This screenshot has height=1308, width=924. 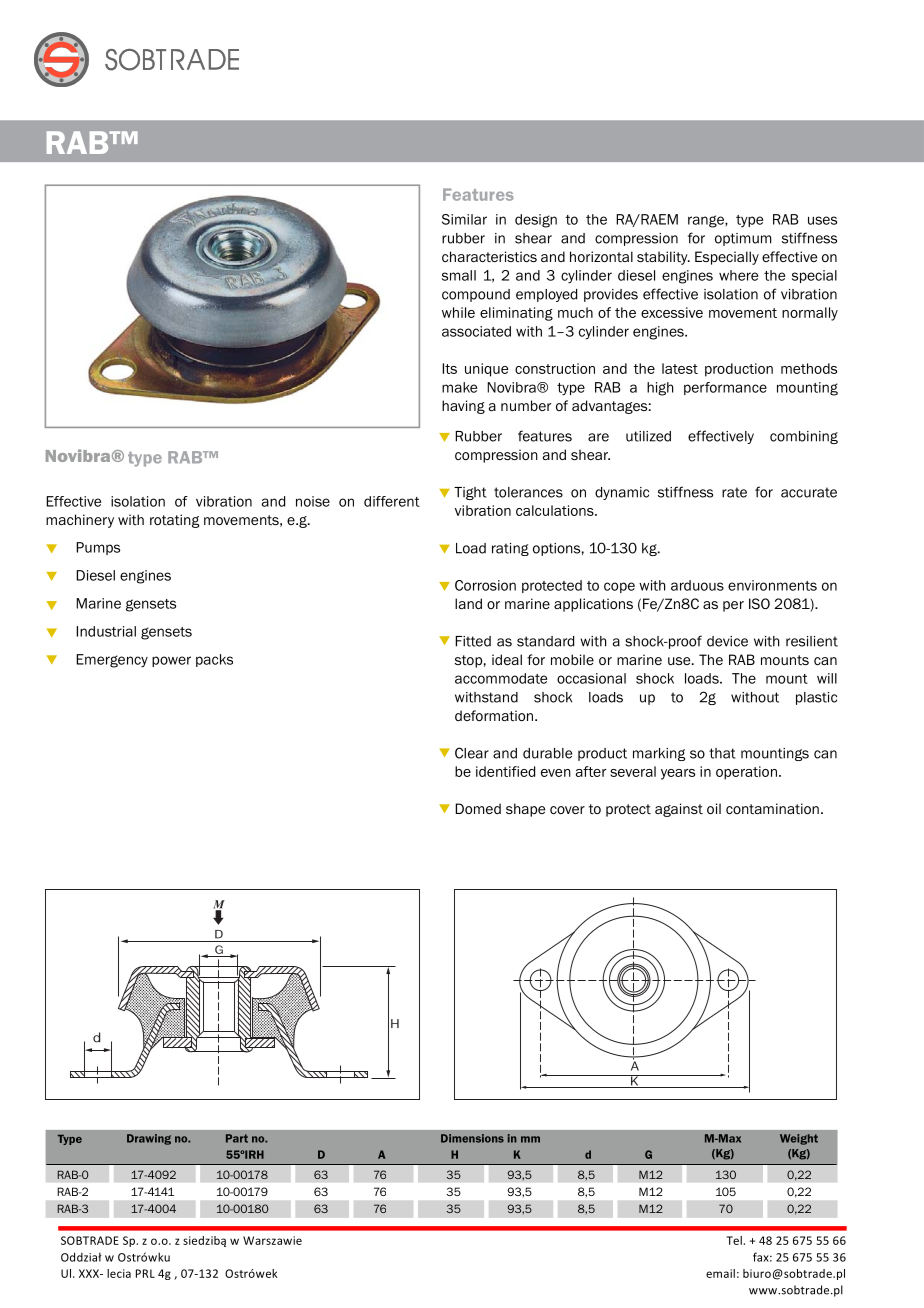 What do you see at coordinates (734, 1240) in the screenshot?
I see `Tel` at bounding box center [734, 1240].
